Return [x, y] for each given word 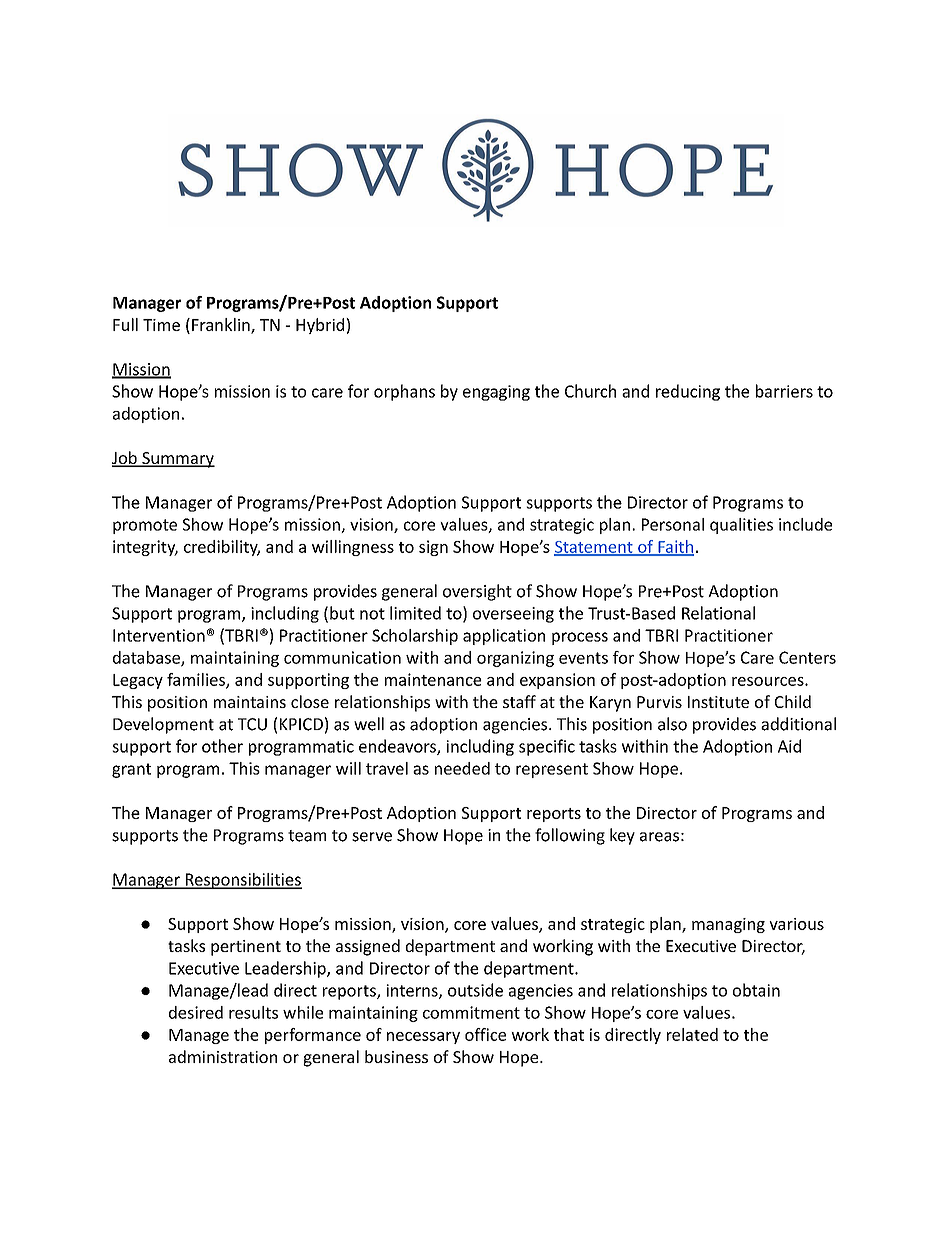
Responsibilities [242, 881]
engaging [496, 393]
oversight [477, 592]
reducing [688, 392]
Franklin [222, 325]
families [197, 680]
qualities [741, 526]
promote [145, 526]
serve [372, 837]
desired [196, 1012]
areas [659, 837]
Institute [718, 702]
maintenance [433, 679]
